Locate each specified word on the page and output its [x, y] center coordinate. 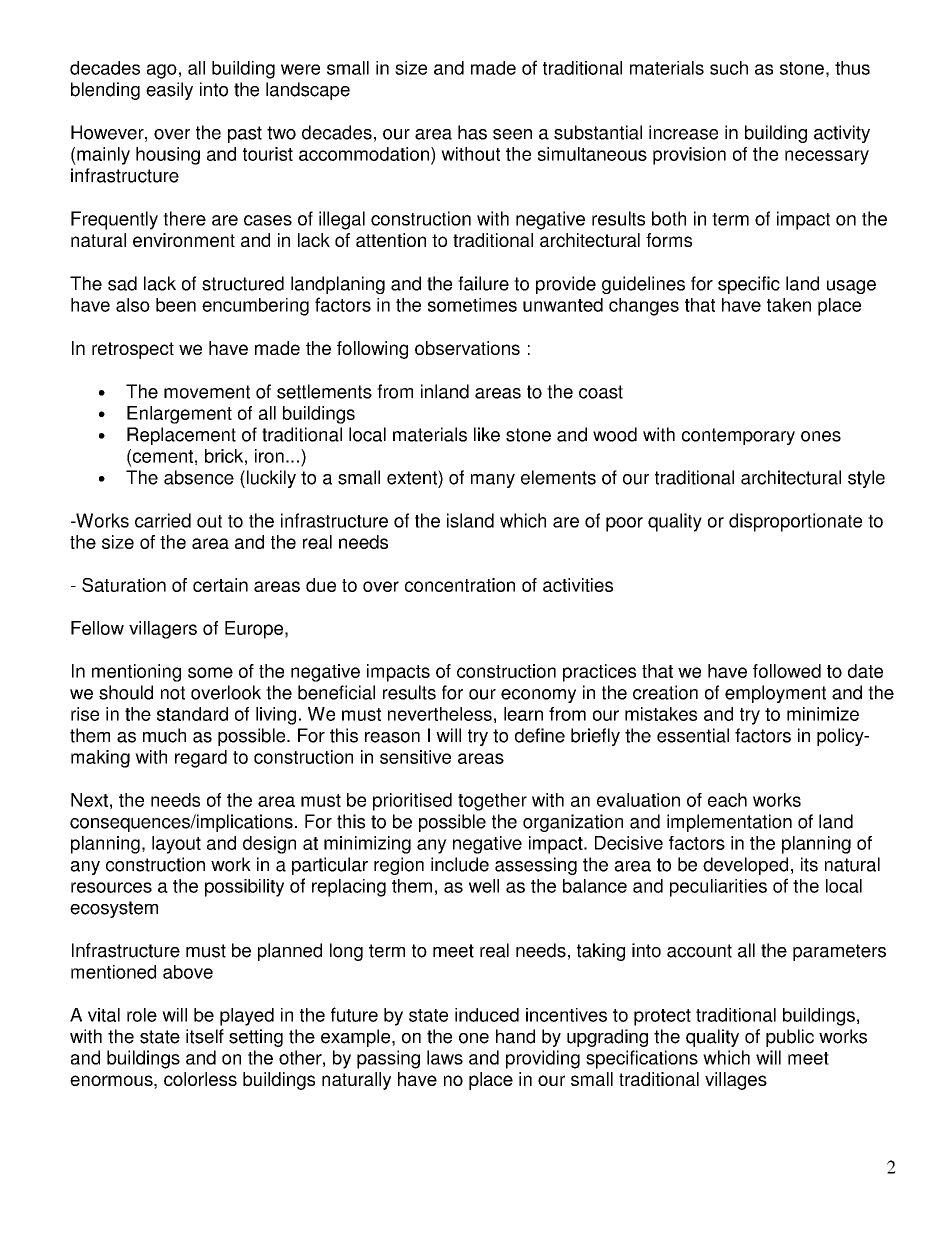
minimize [823, 714]
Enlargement [179, 415]
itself [205, 1036]
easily [169, 91]
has [472, 132]
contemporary [738, 436]
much [164, 735]
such [729, 68]
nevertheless [440, 714]
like [487, 434]
